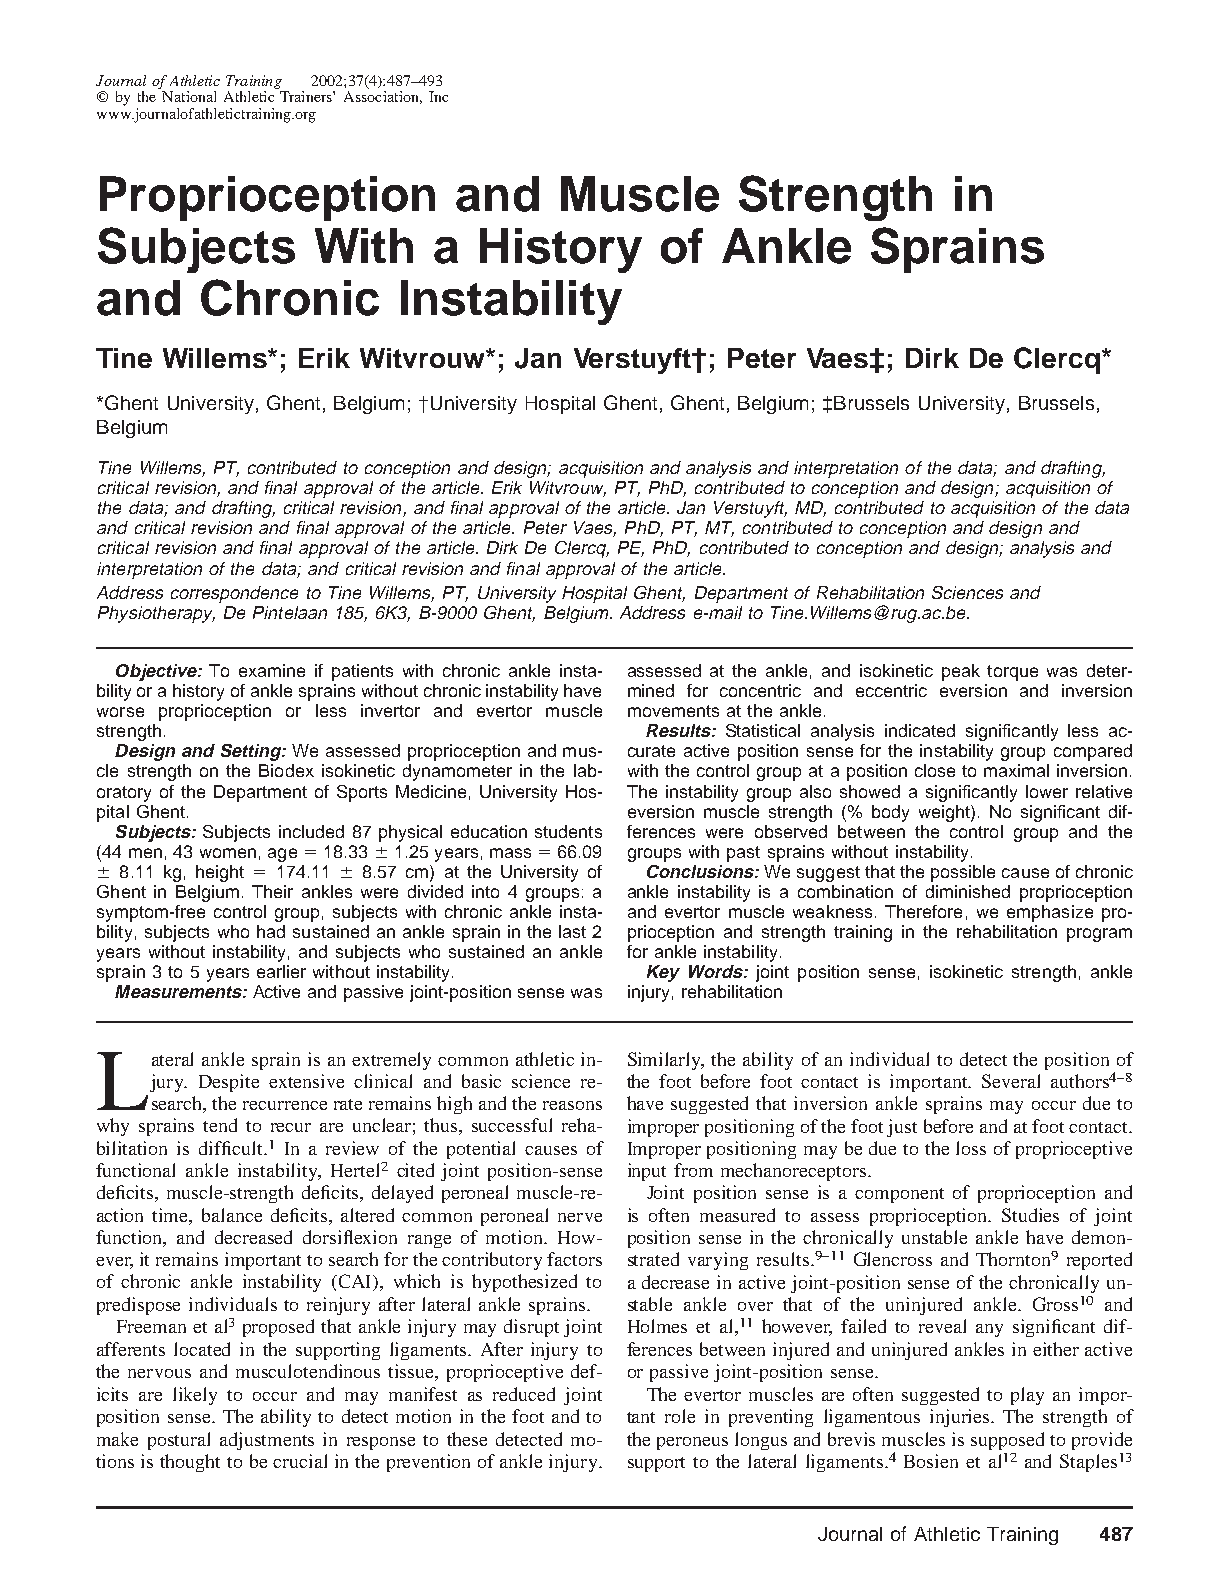 The height and width of the screenshot is (1591, 1229). I want to click on last, so click(572, 931).
